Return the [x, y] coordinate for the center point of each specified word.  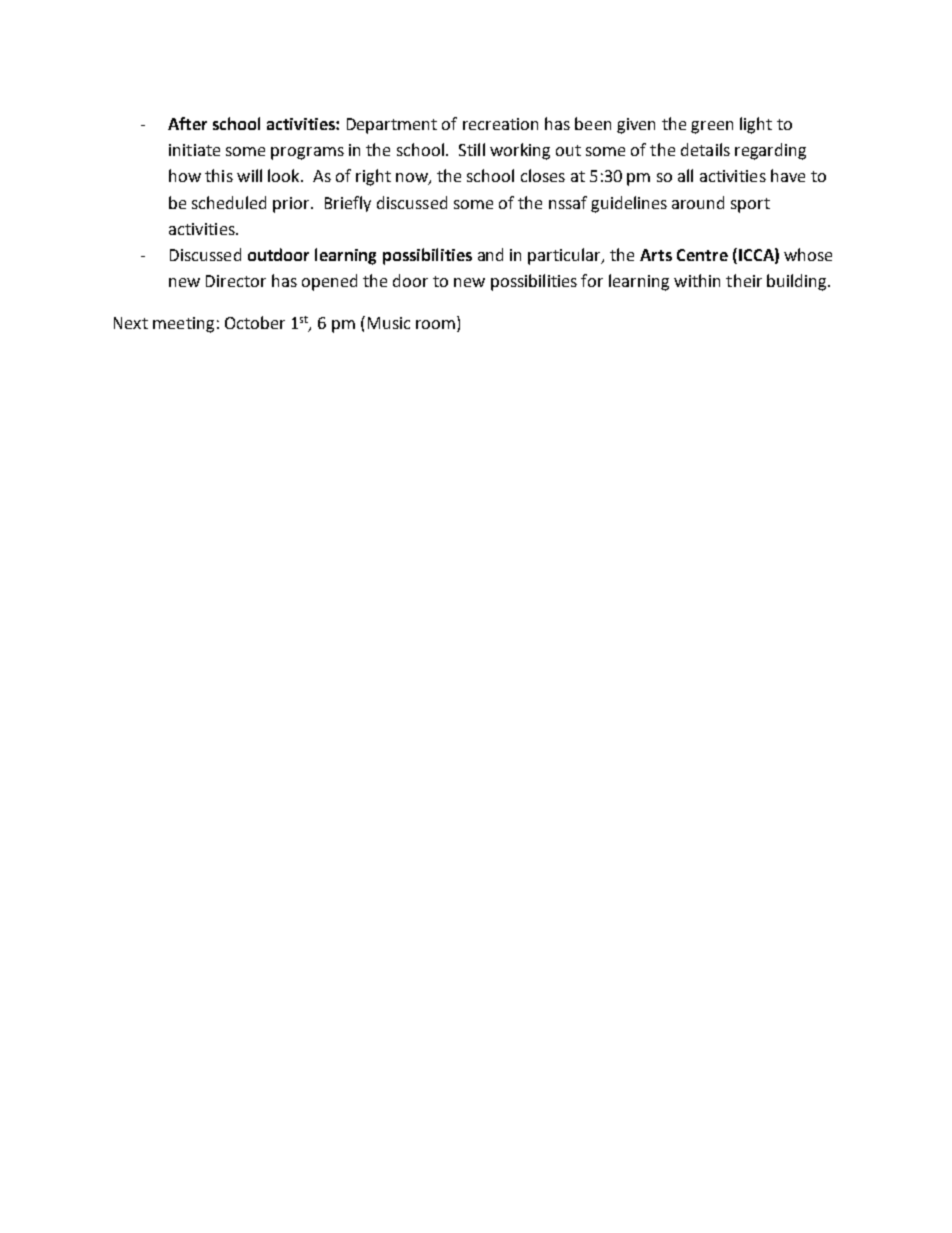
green [712, 127]
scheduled [229, 202]
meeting [183, 325]
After [187, 123]
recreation [500, 124]
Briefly [348, 204]
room [437, 326]
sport [750, 205]
